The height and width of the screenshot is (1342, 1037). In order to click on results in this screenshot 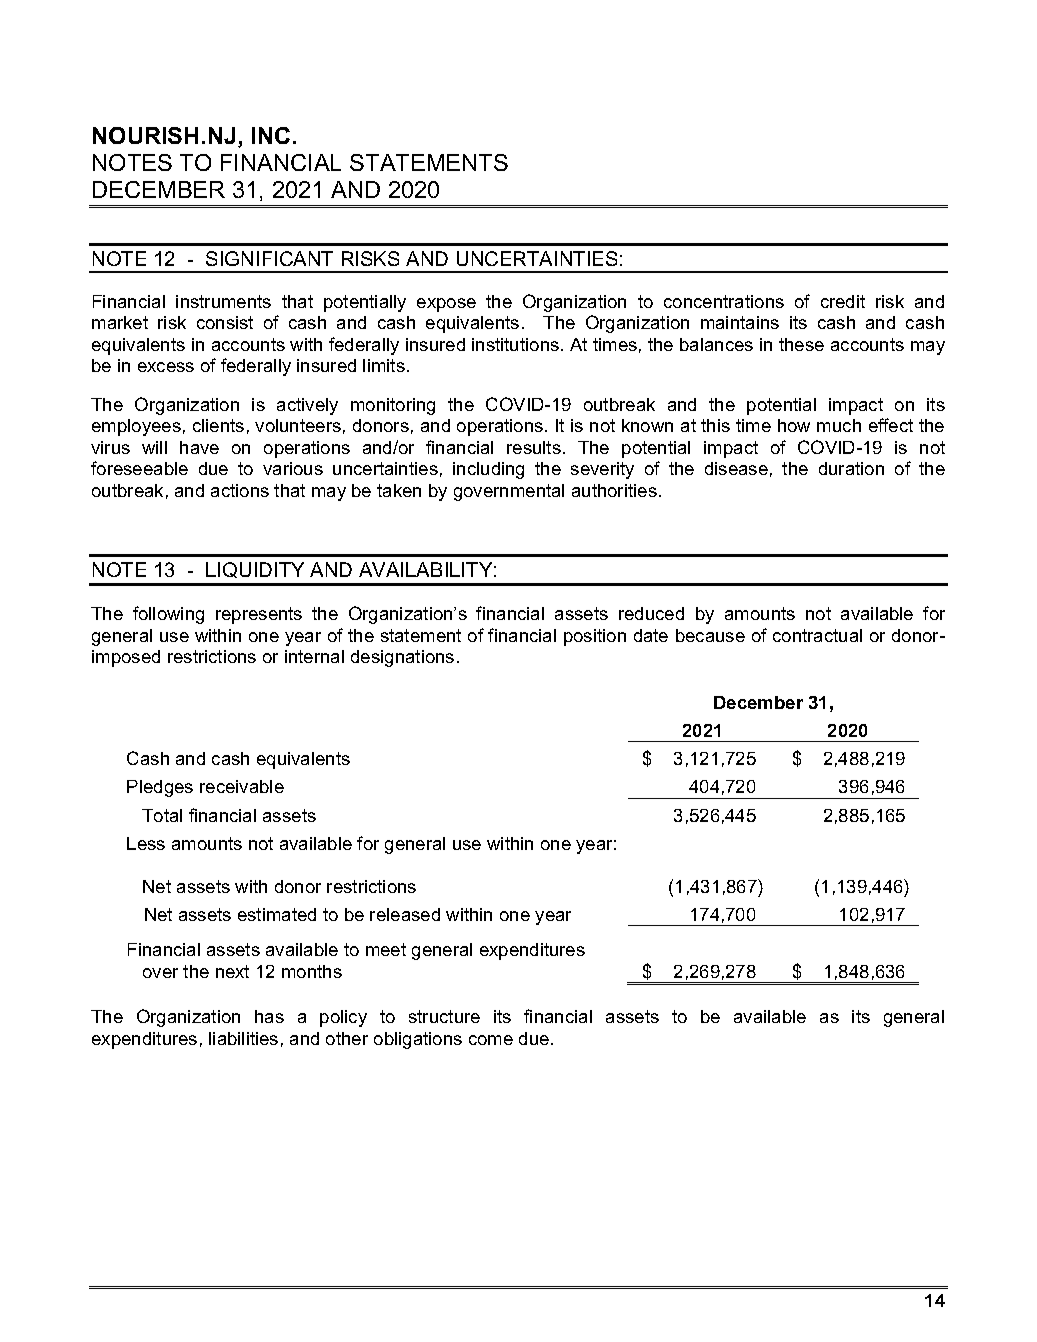, I will do `click(534, 447)`.
